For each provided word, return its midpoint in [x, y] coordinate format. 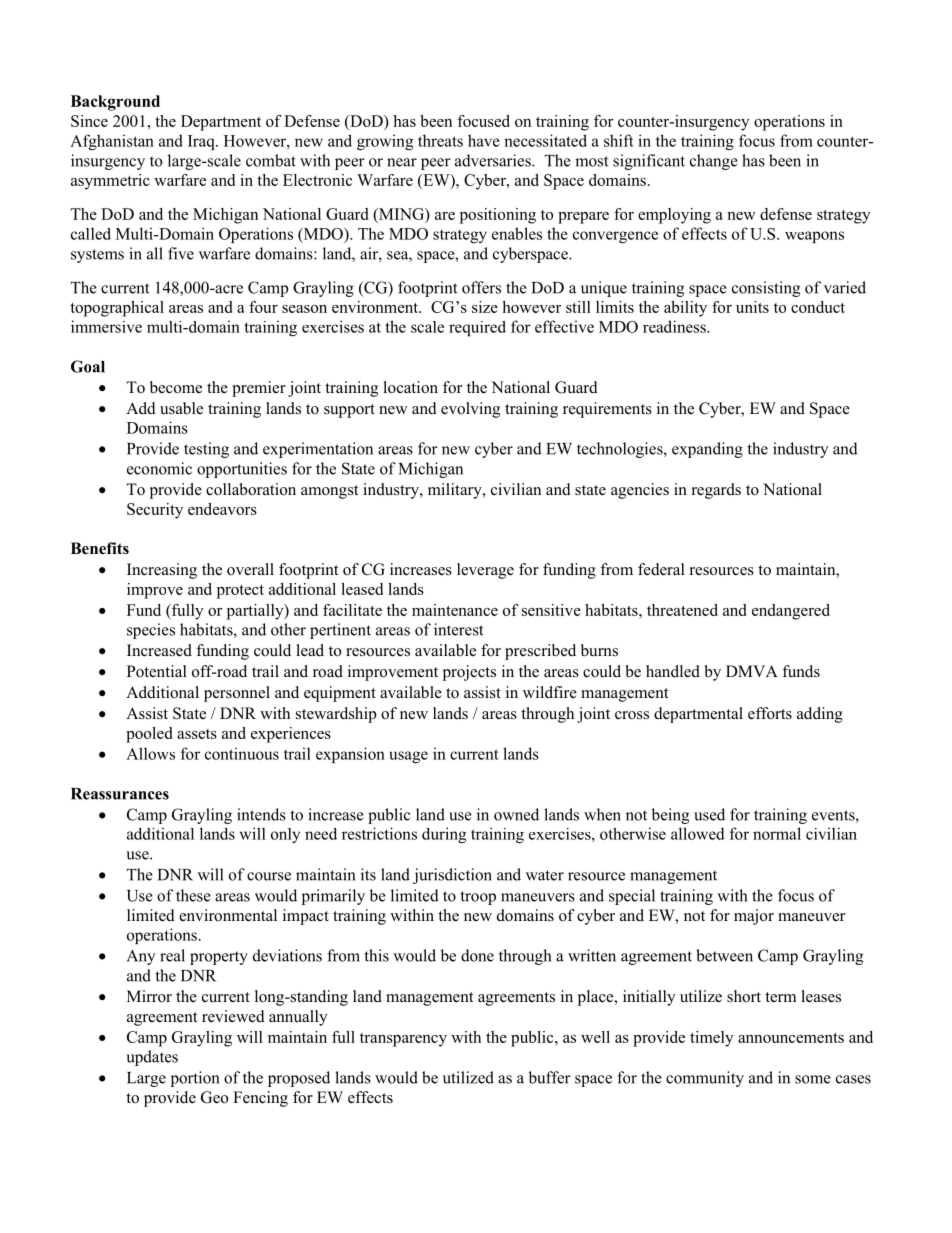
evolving [470, 410]
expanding [707, 450]
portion [195, 1079]
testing [206, 450]
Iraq [202, 142]
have [484, 140]
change [714, 162]
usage [409, 757]
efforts [770, 713]
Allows [150, 753]
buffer [550, 1077]
